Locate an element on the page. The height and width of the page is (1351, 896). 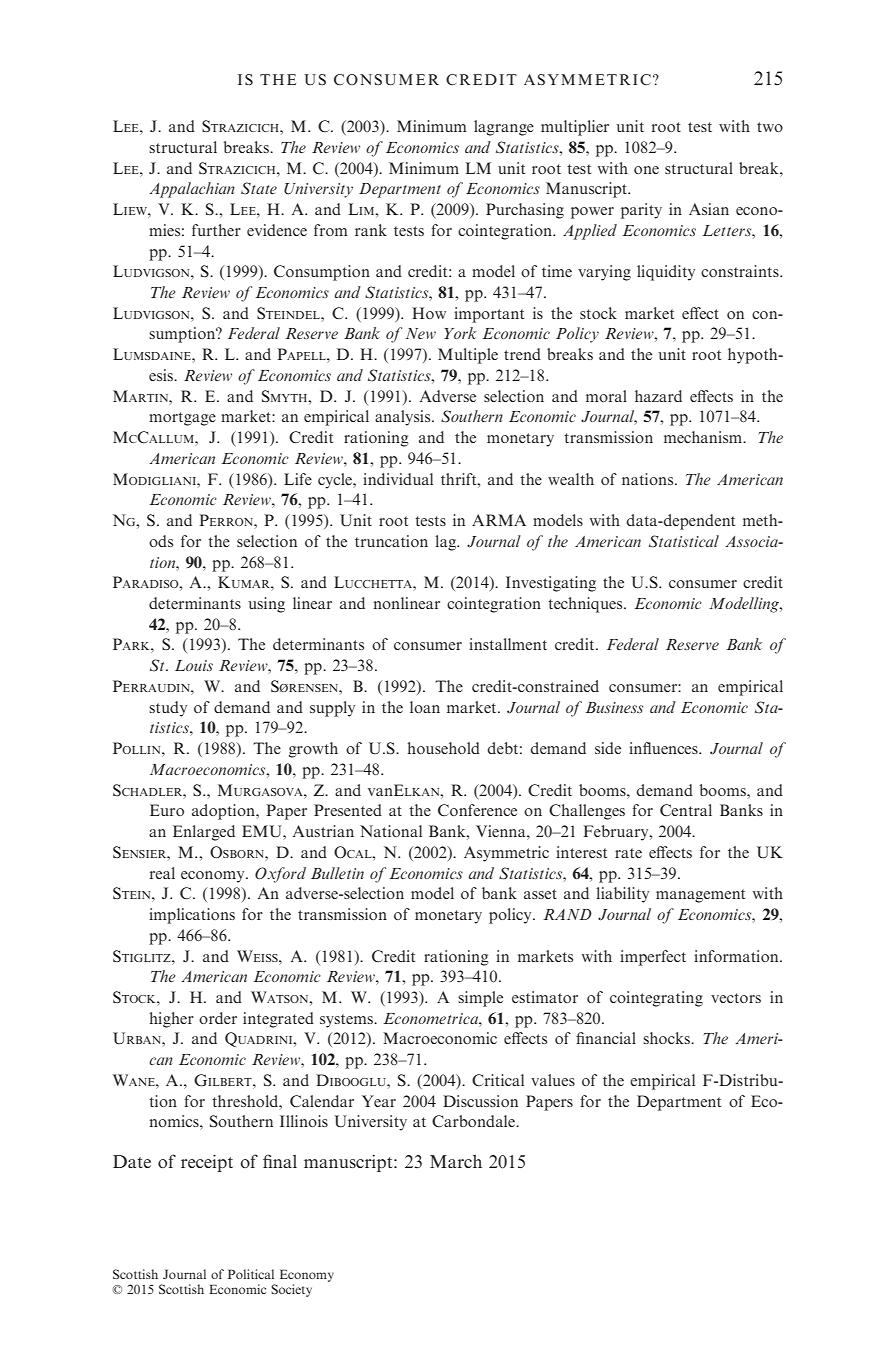
lagrange is located at coordinates (504, 128).
